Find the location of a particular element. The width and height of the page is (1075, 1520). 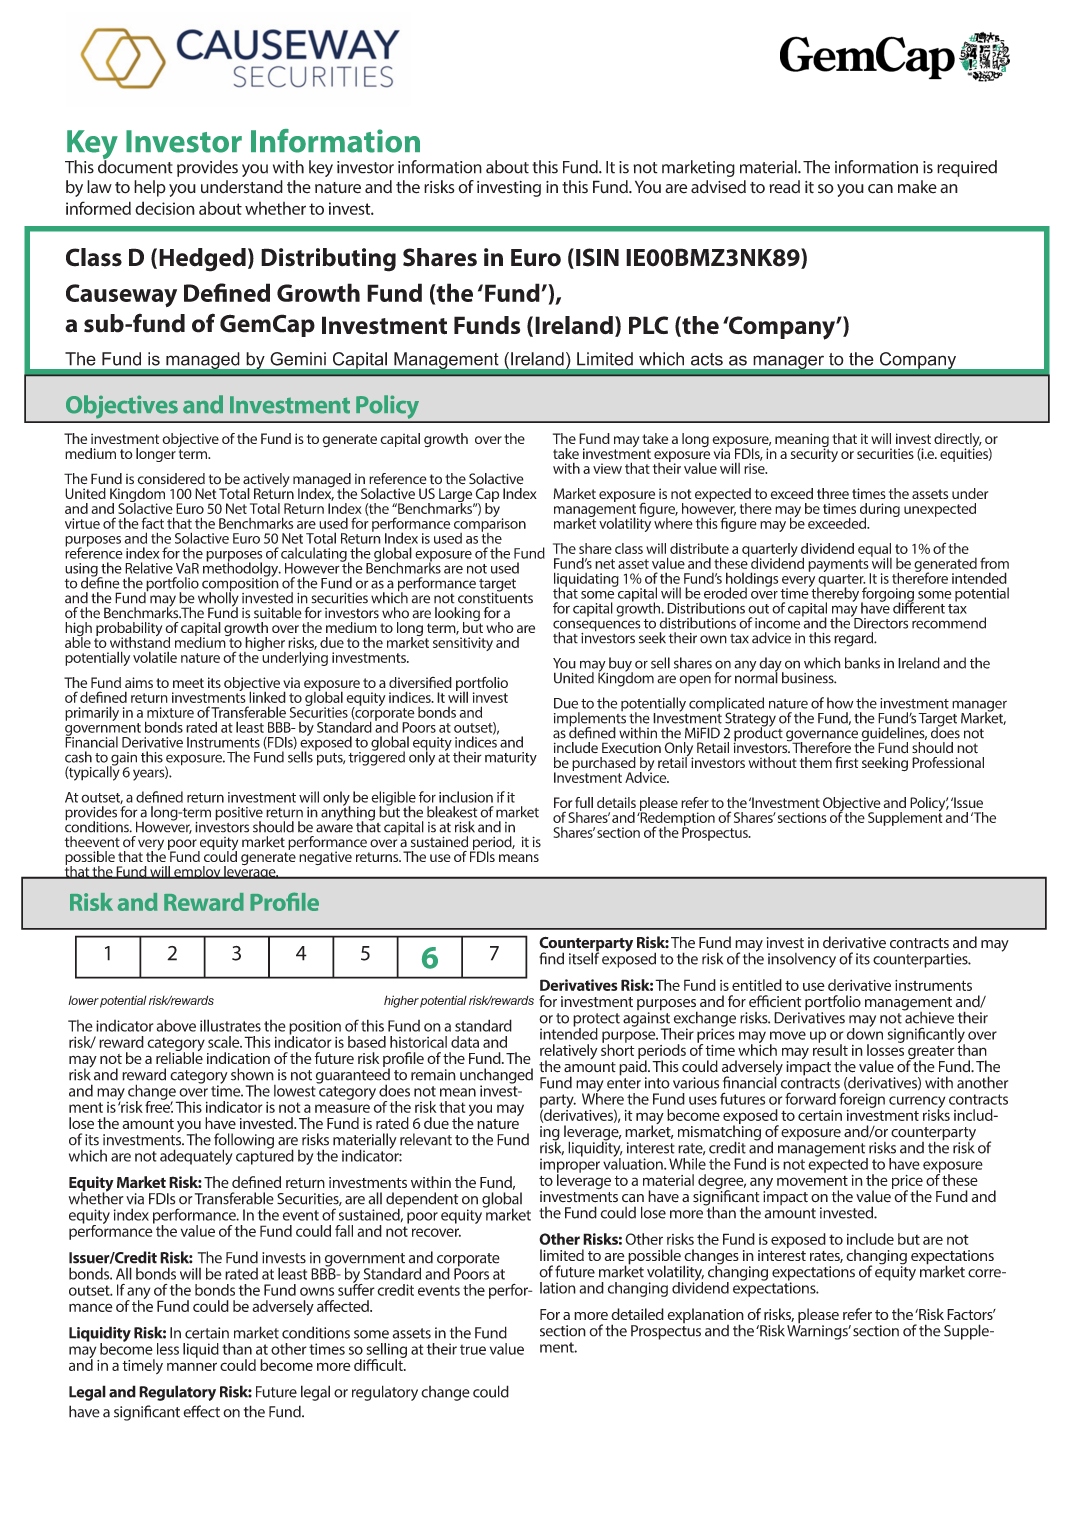

achieve is located at coordinates (928, 1016).
